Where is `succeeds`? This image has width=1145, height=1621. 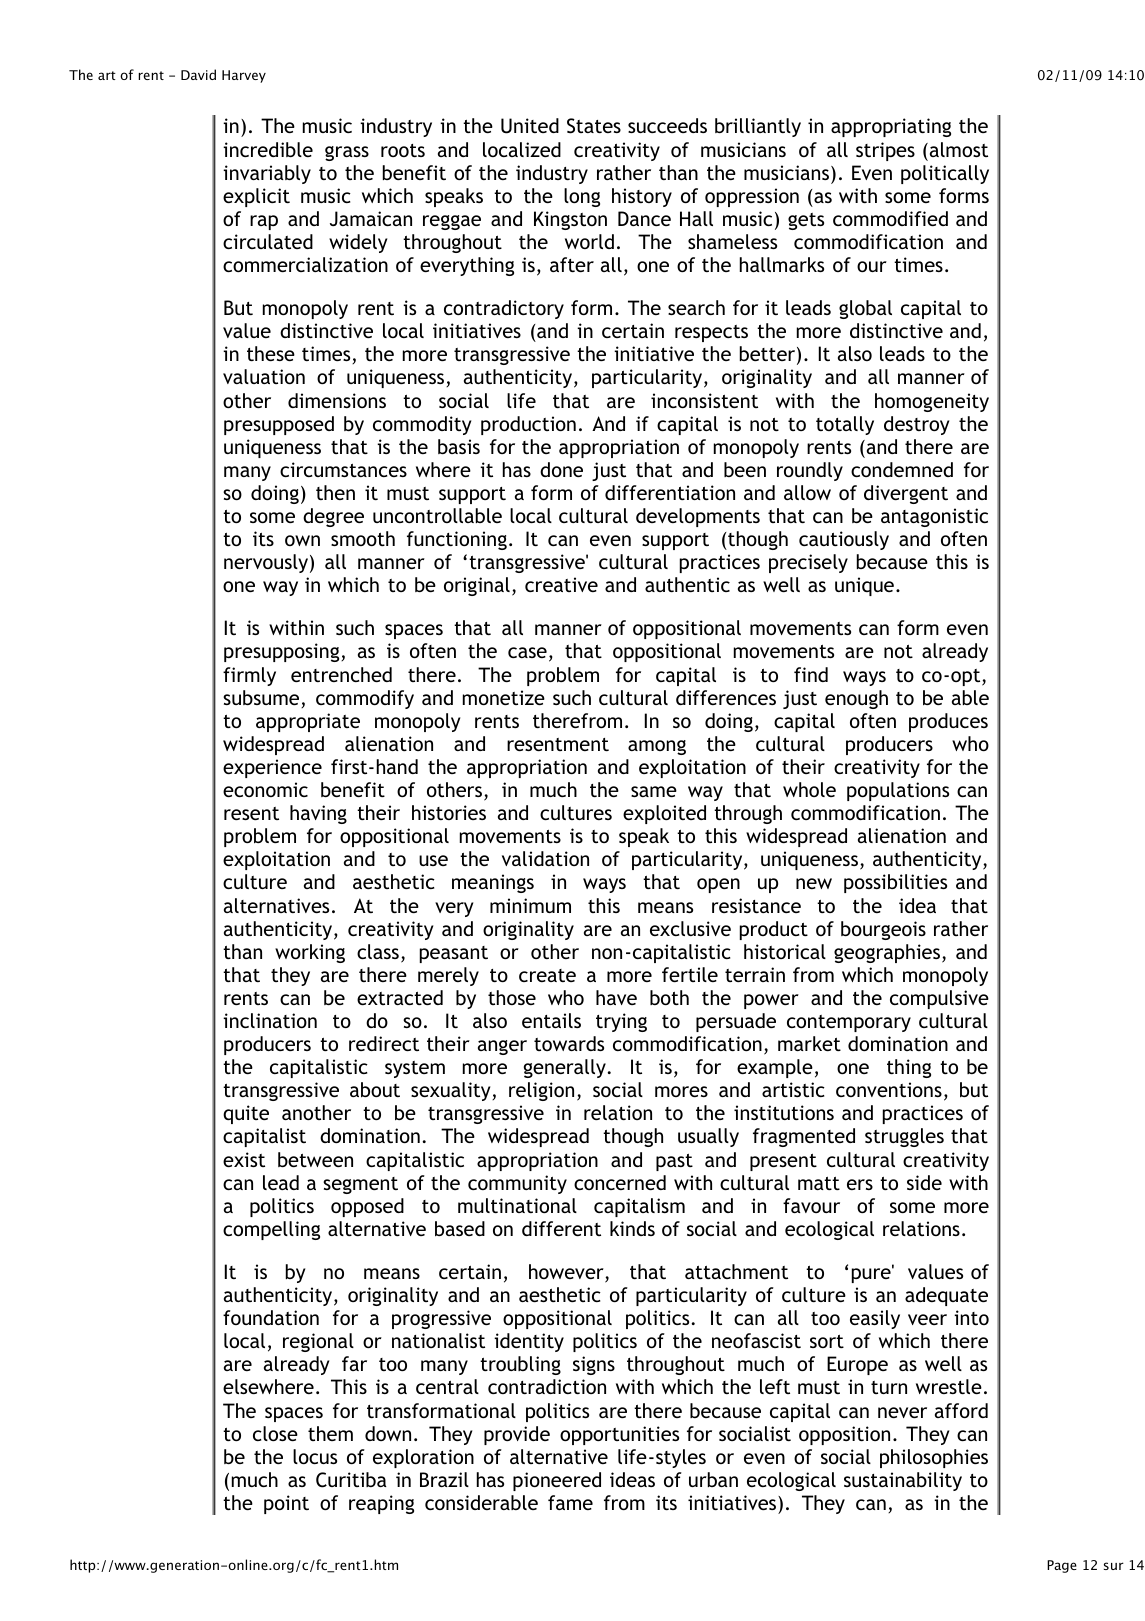 succeeds is located at coordinates (667, 125).
